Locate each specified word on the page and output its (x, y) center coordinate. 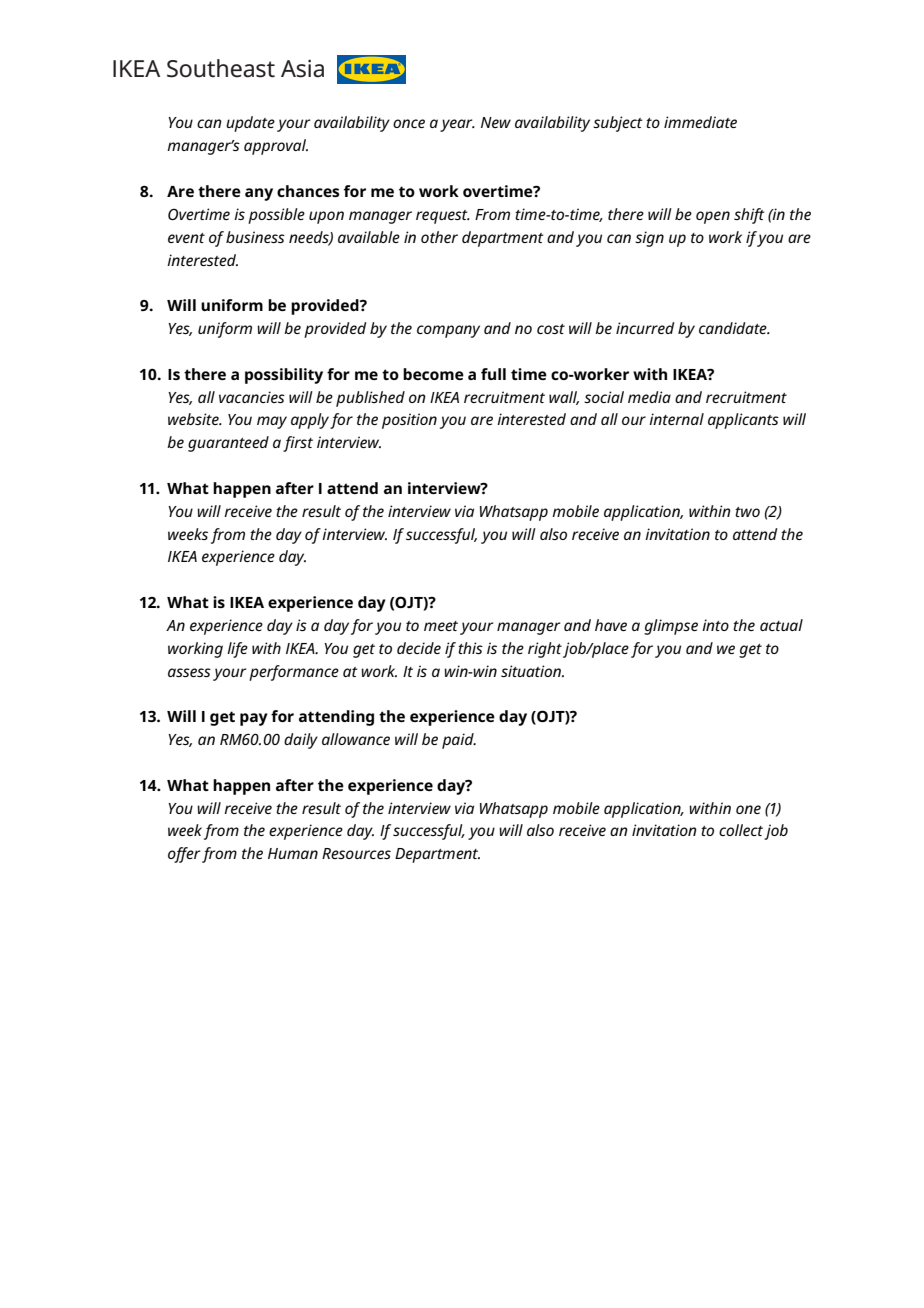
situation (532, 671)
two (747, 512)
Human (293, 853)
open (713, 217)
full (493, 374)
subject (618, 124)
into (715, 625)
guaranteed (228, 444)
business (255, 237)
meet (441, 626)
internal (676, 419)
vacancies (252, 397)
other (439, 237)
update (250, 124)
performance (294, 673)
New (496, 122)
